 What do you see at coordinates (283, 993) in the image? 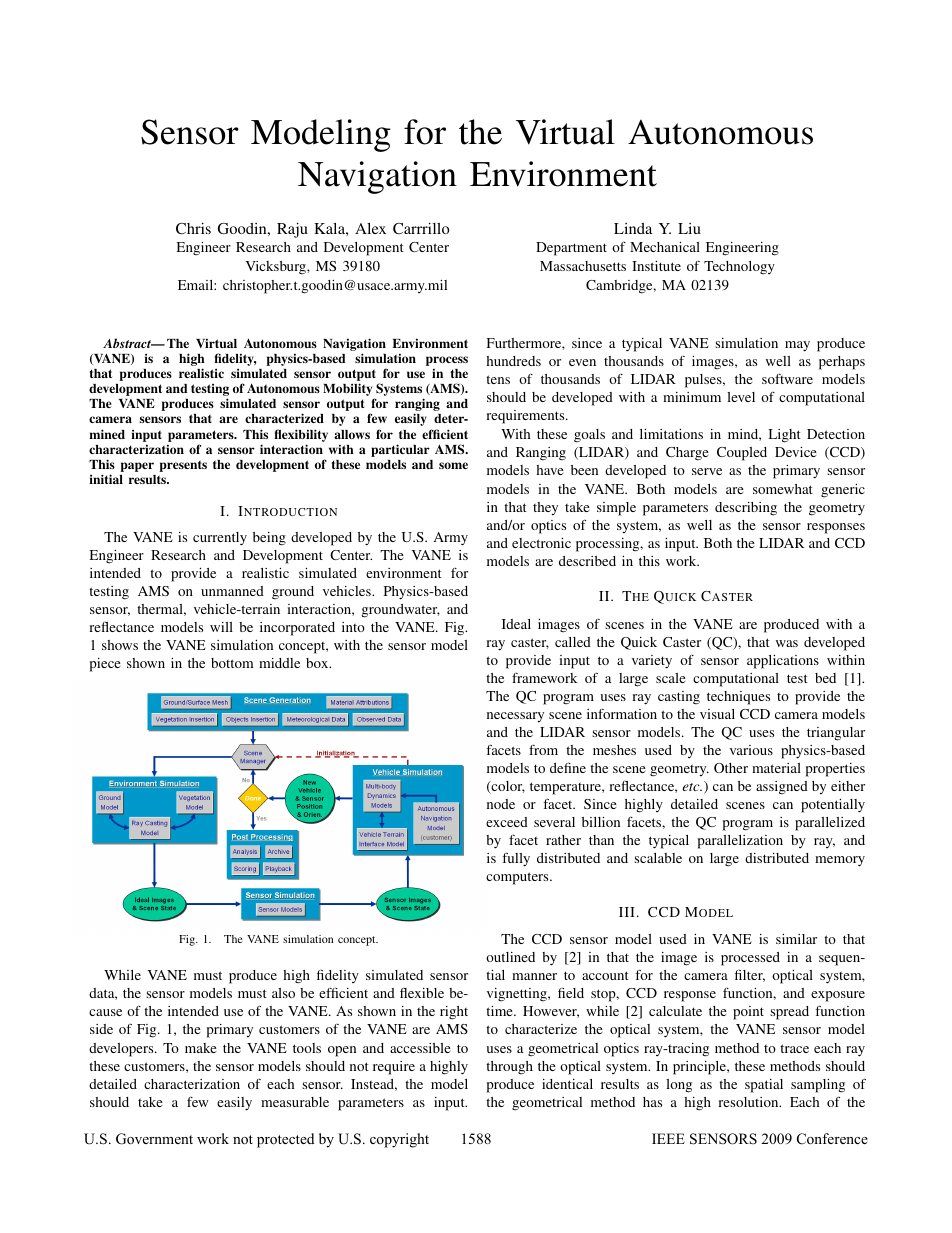
I see `also` at bounding box center [283, 993].
